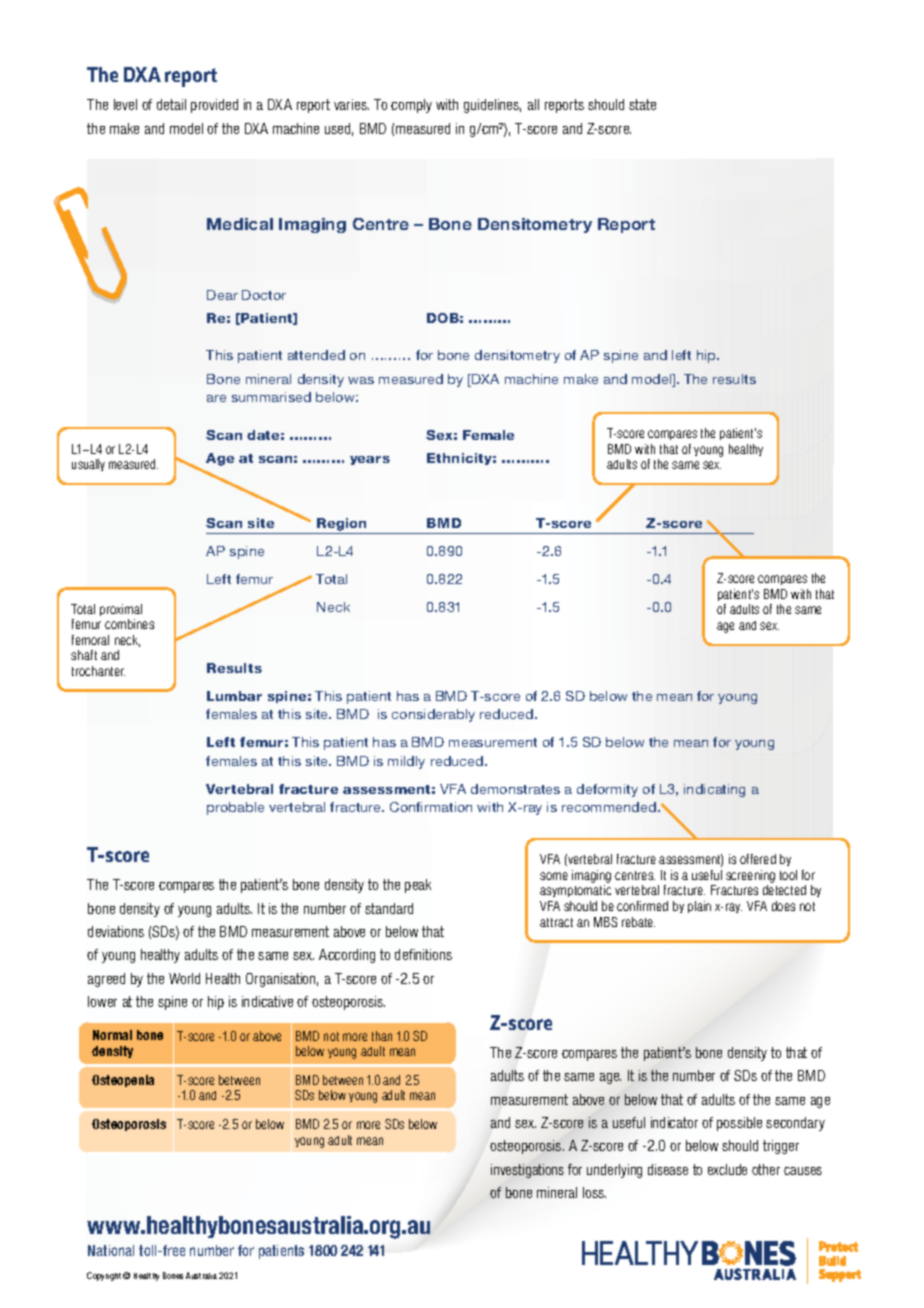 The height and width of the screenshot is (1308, 924). I want to click on investigations, so click(527, 1171).
